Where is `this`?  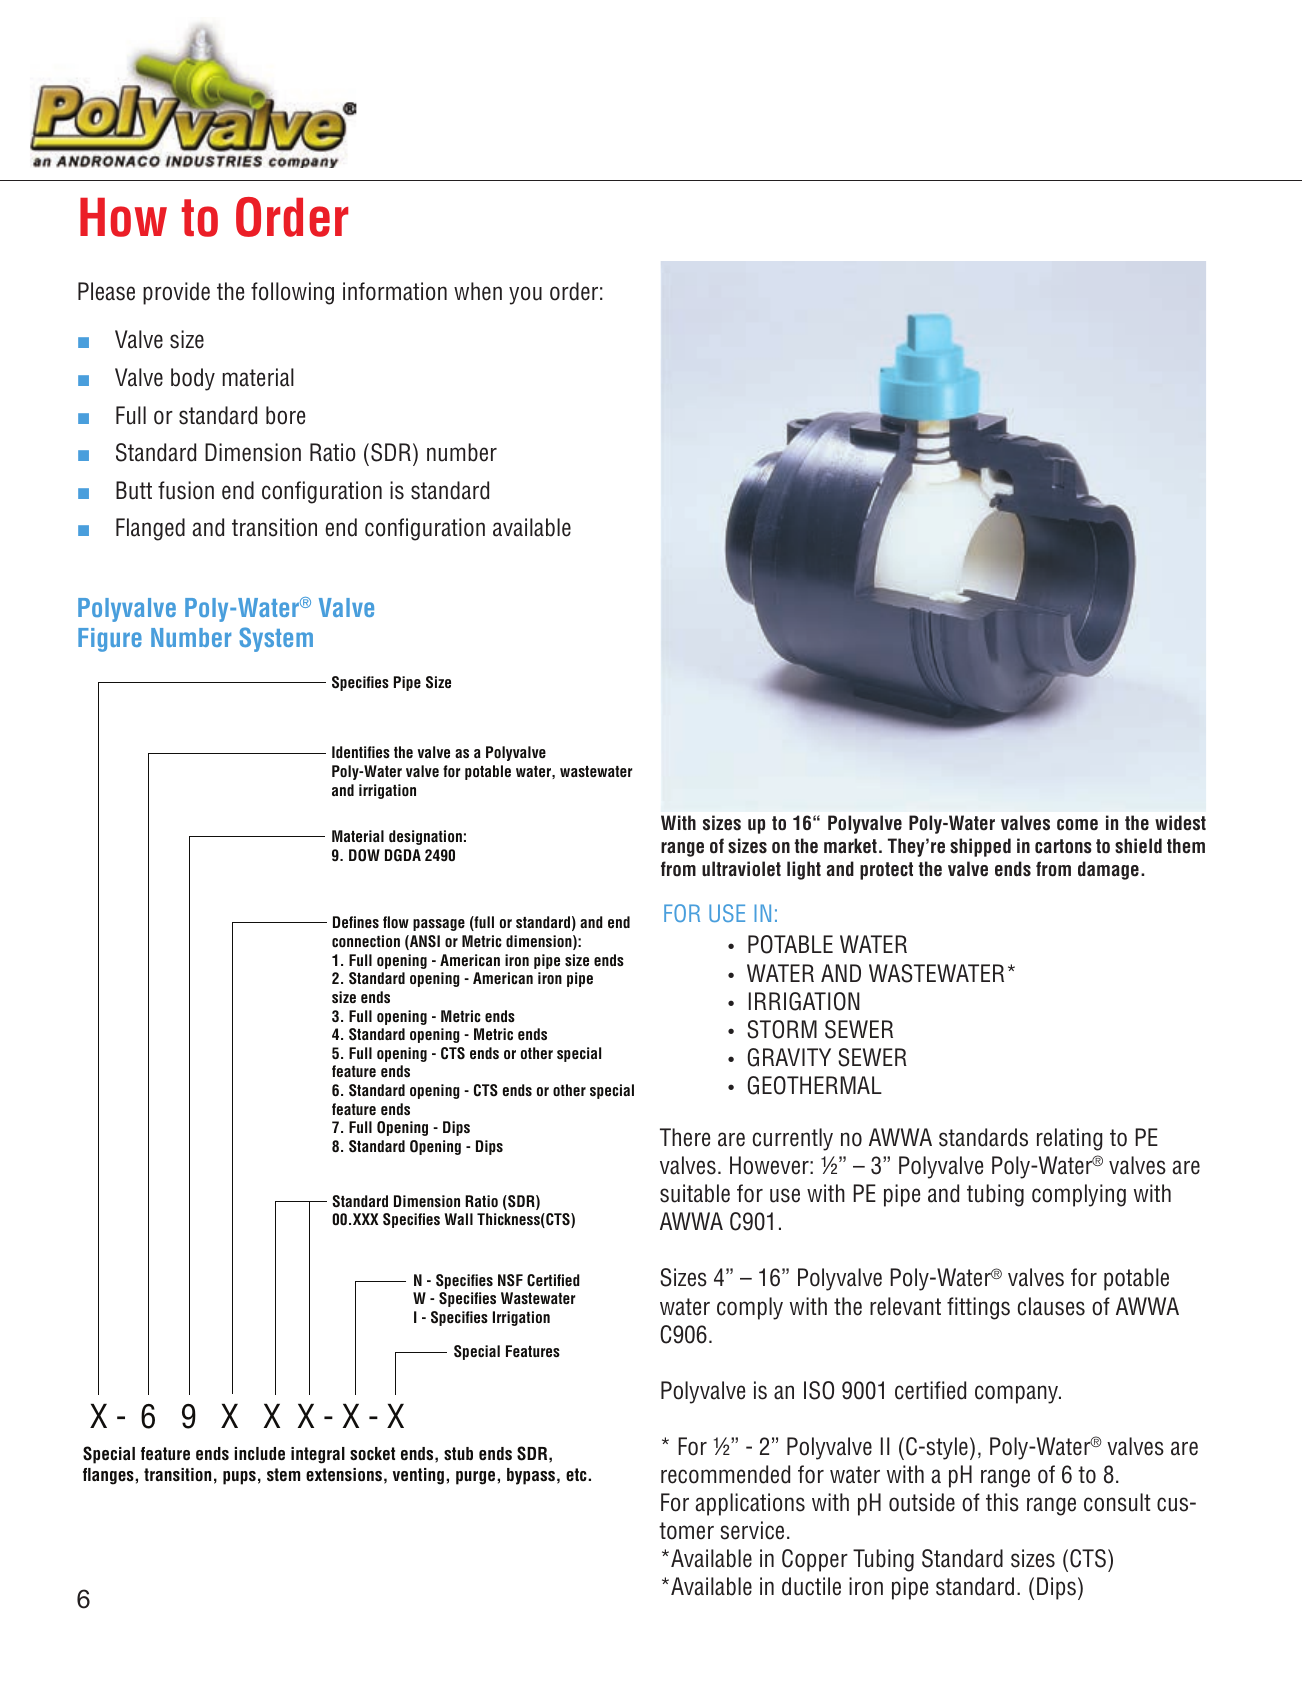 this is located at coordinates (1002, 1502).
